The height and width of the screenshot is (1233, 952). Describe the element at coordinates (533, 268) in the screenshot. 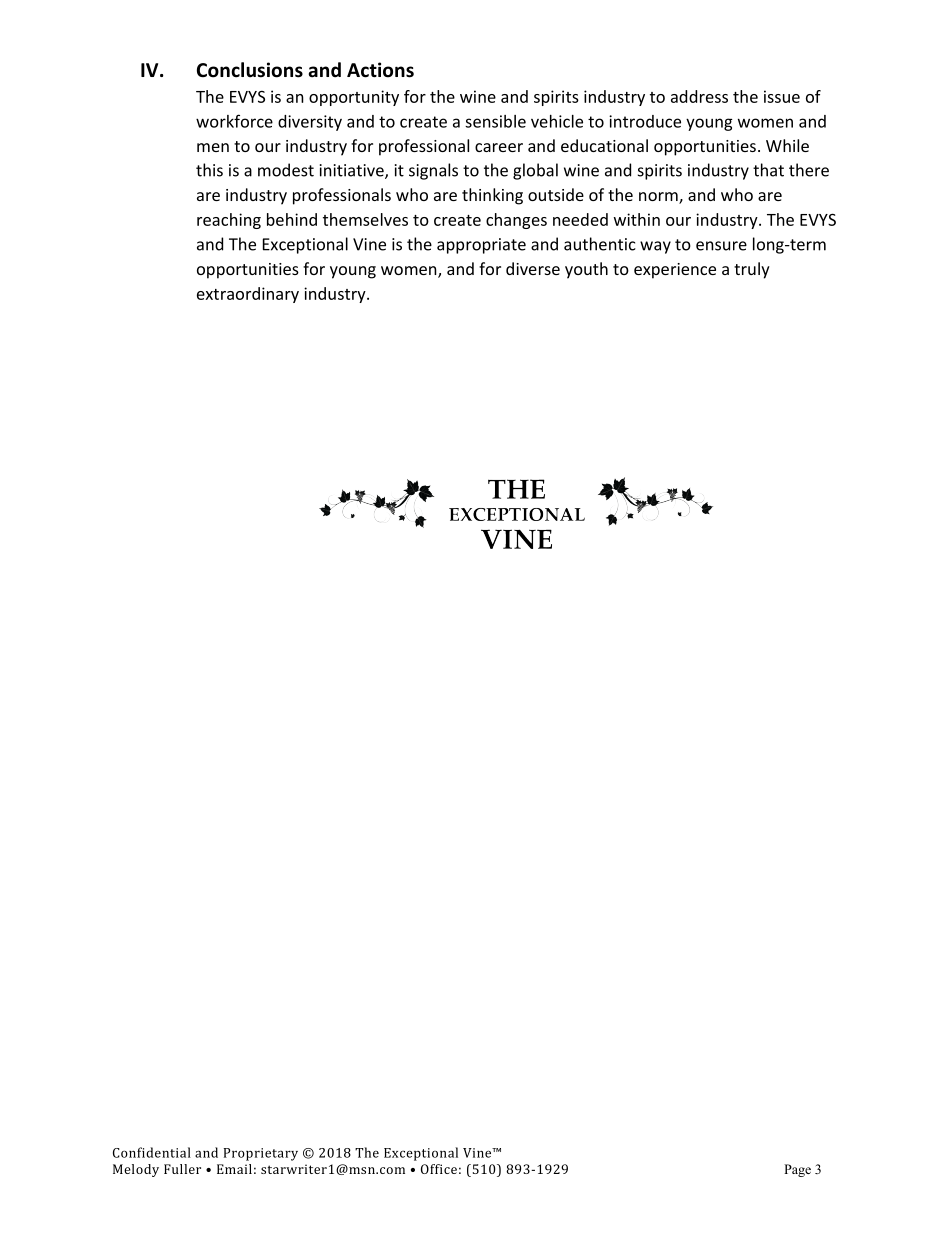

I see `diverse` at that location.
